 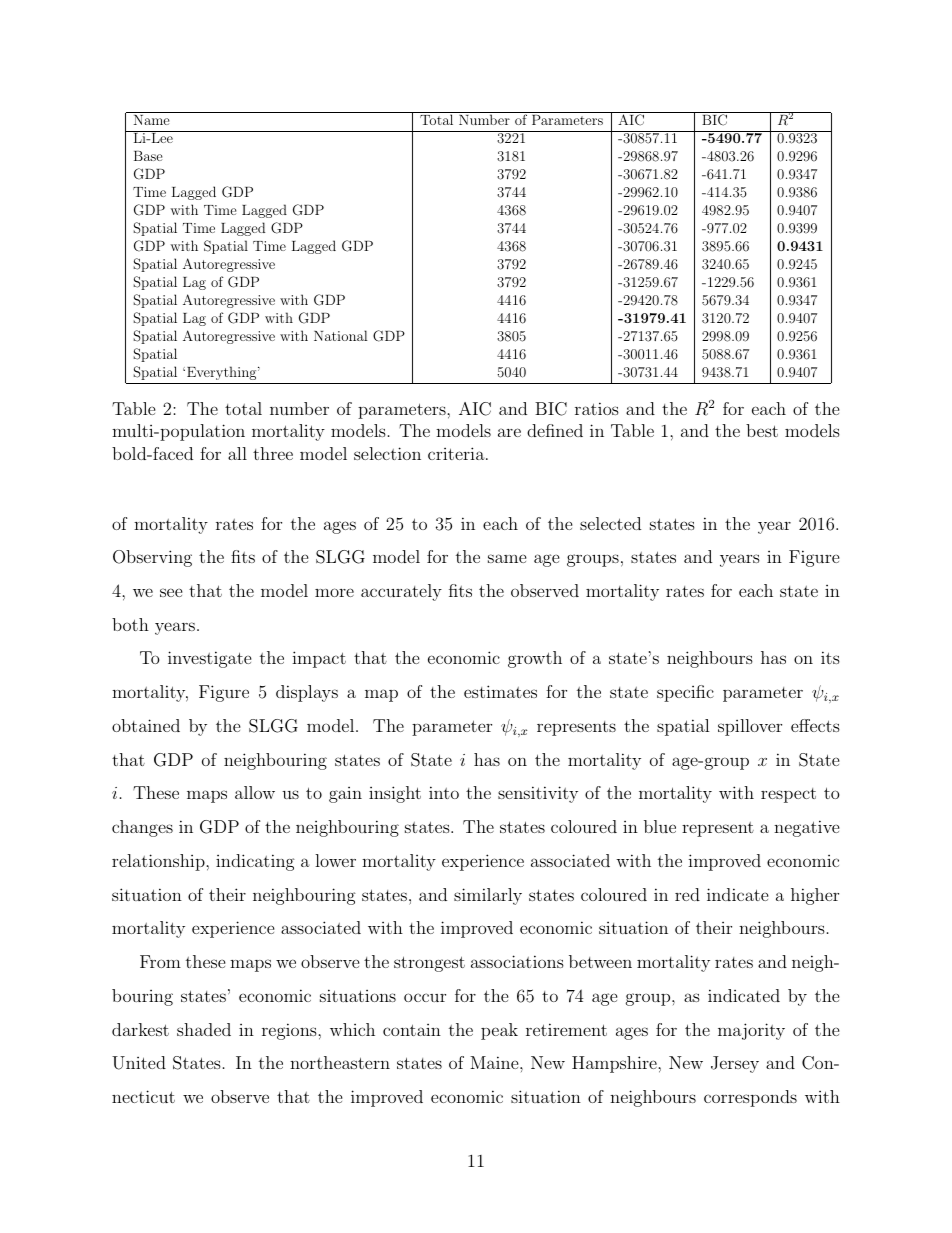 What do you see at coordinates (341, 335) in the document?
I see `National` at bounding box center [341, 335].
